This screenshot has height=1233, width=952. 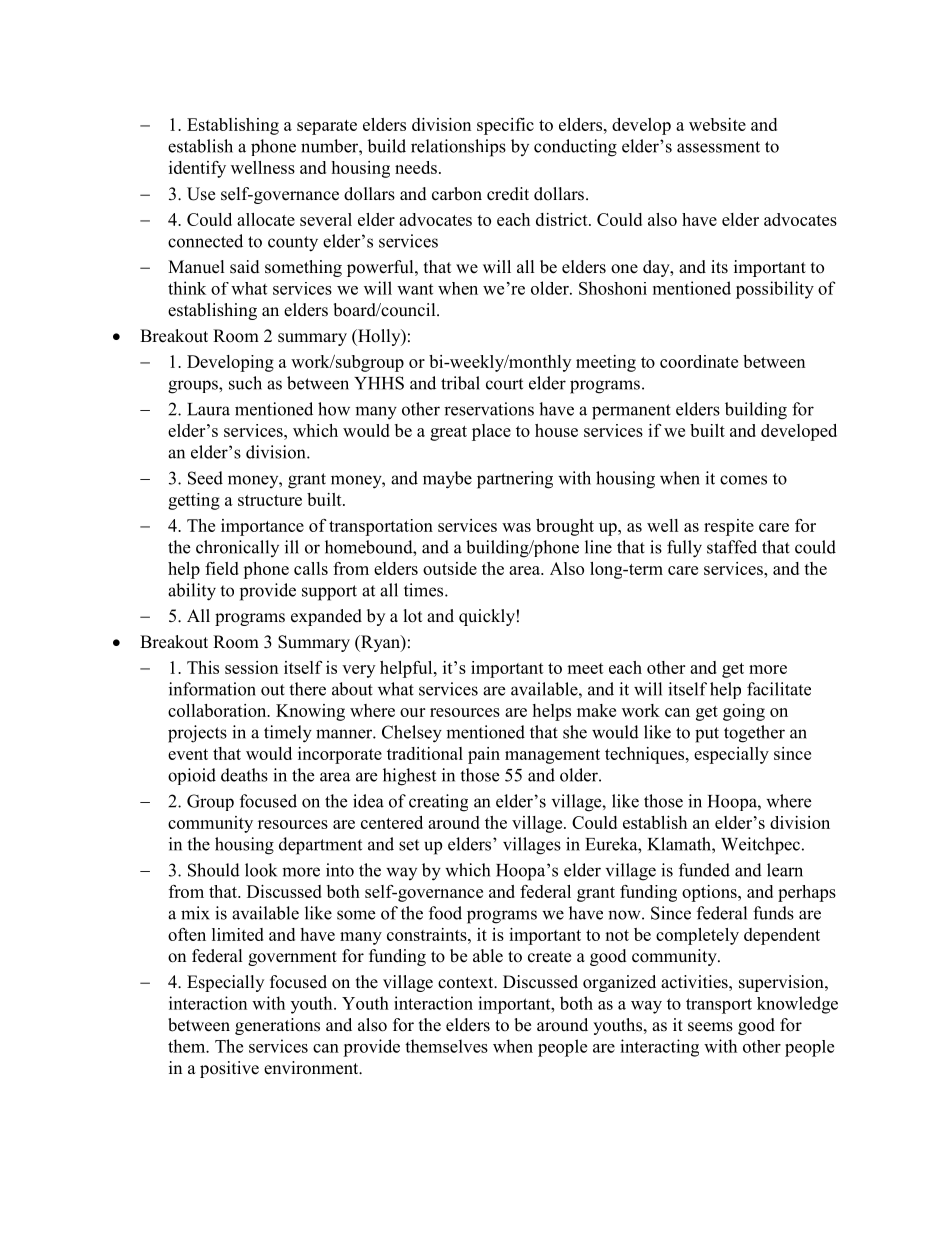 What do you see at coordinates (743, 480) in the screenshot?
I see `comes` at bounding box center [743, 480].
